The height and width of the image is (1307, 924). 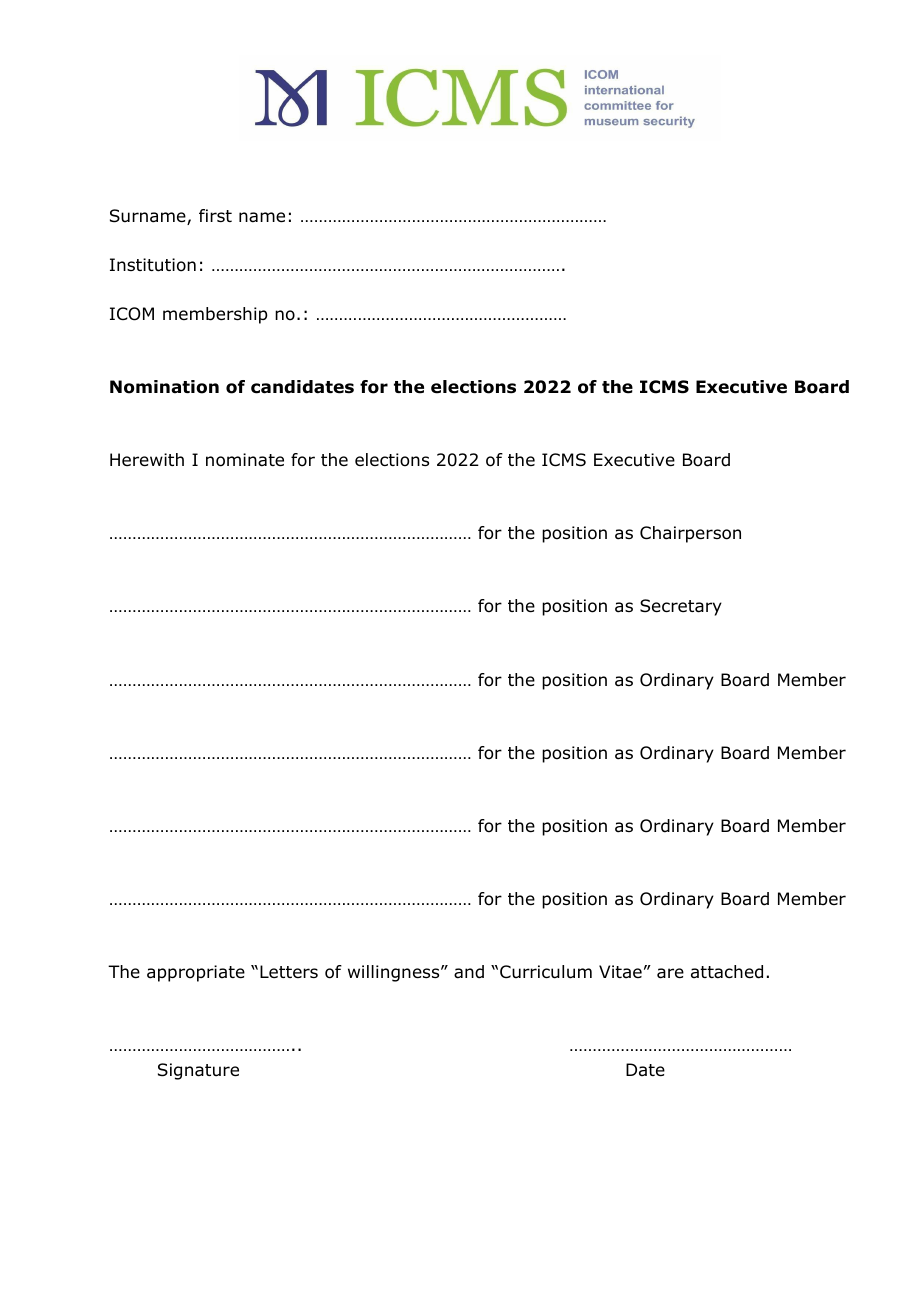 I want to click on are, so click(x=670, y=973).
